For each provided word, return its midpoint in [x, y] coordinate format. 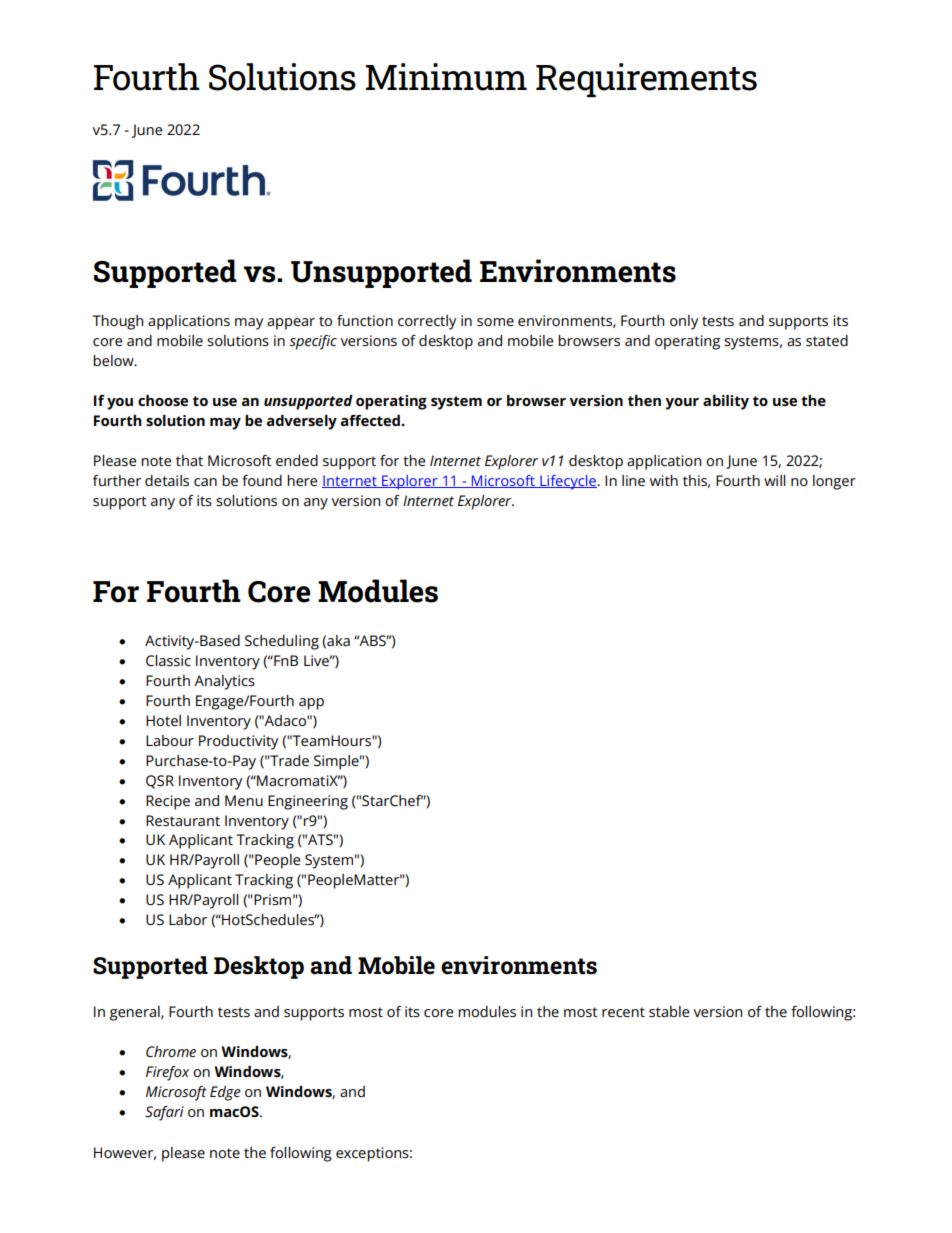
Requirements [646, 80]
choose [163, 400]
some [495, 322]
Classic [168, 660]
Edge [225, 1093]
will [775, 480]
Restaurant [183, 820]
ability [726, 402]
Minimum [446, 77]
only [684, 322]
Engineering [308, 802]
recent [623, 1012]
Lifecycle [568, 482]
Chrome [171, 1051]
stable [669, 1011]
